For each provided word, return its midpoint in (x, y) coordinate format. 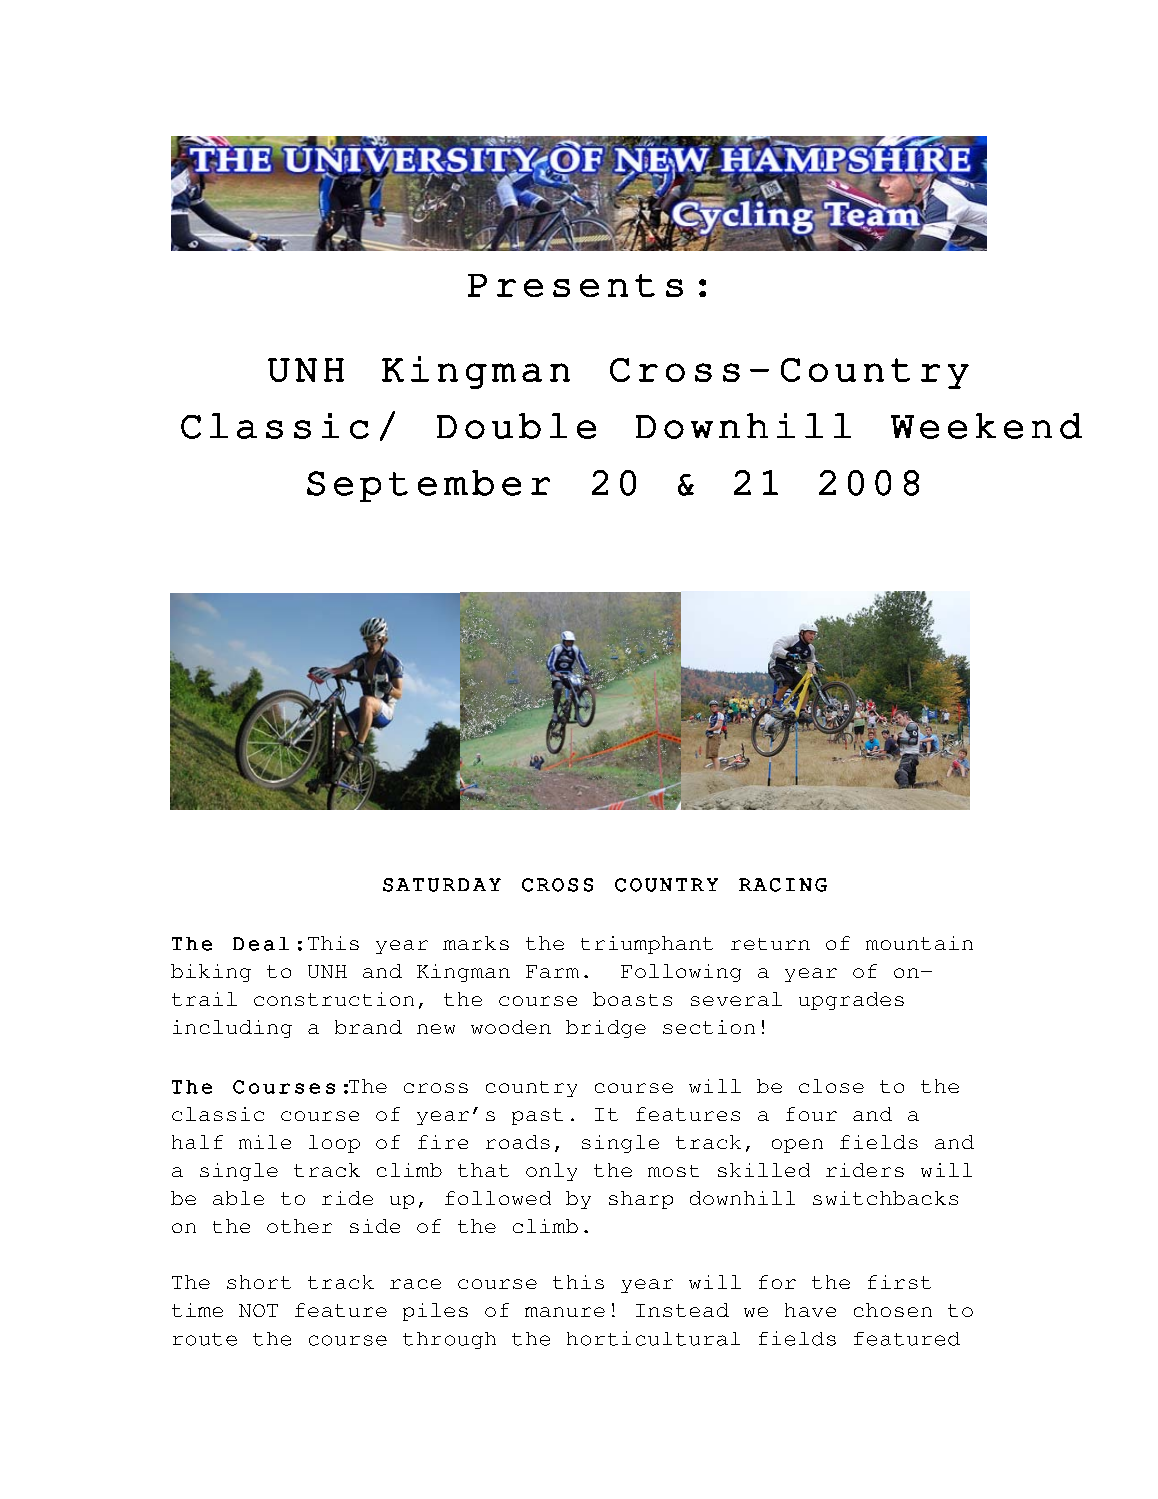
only (551, 1172)
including (232, 1029)
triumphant (647, 945)
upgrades (851, 1001)
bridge (606, 1029)
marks (476, 943)
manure (565, 1312)
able (238, 1198)
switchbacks (885, 1198)
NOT (258, 1310)
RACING (783, 885)
